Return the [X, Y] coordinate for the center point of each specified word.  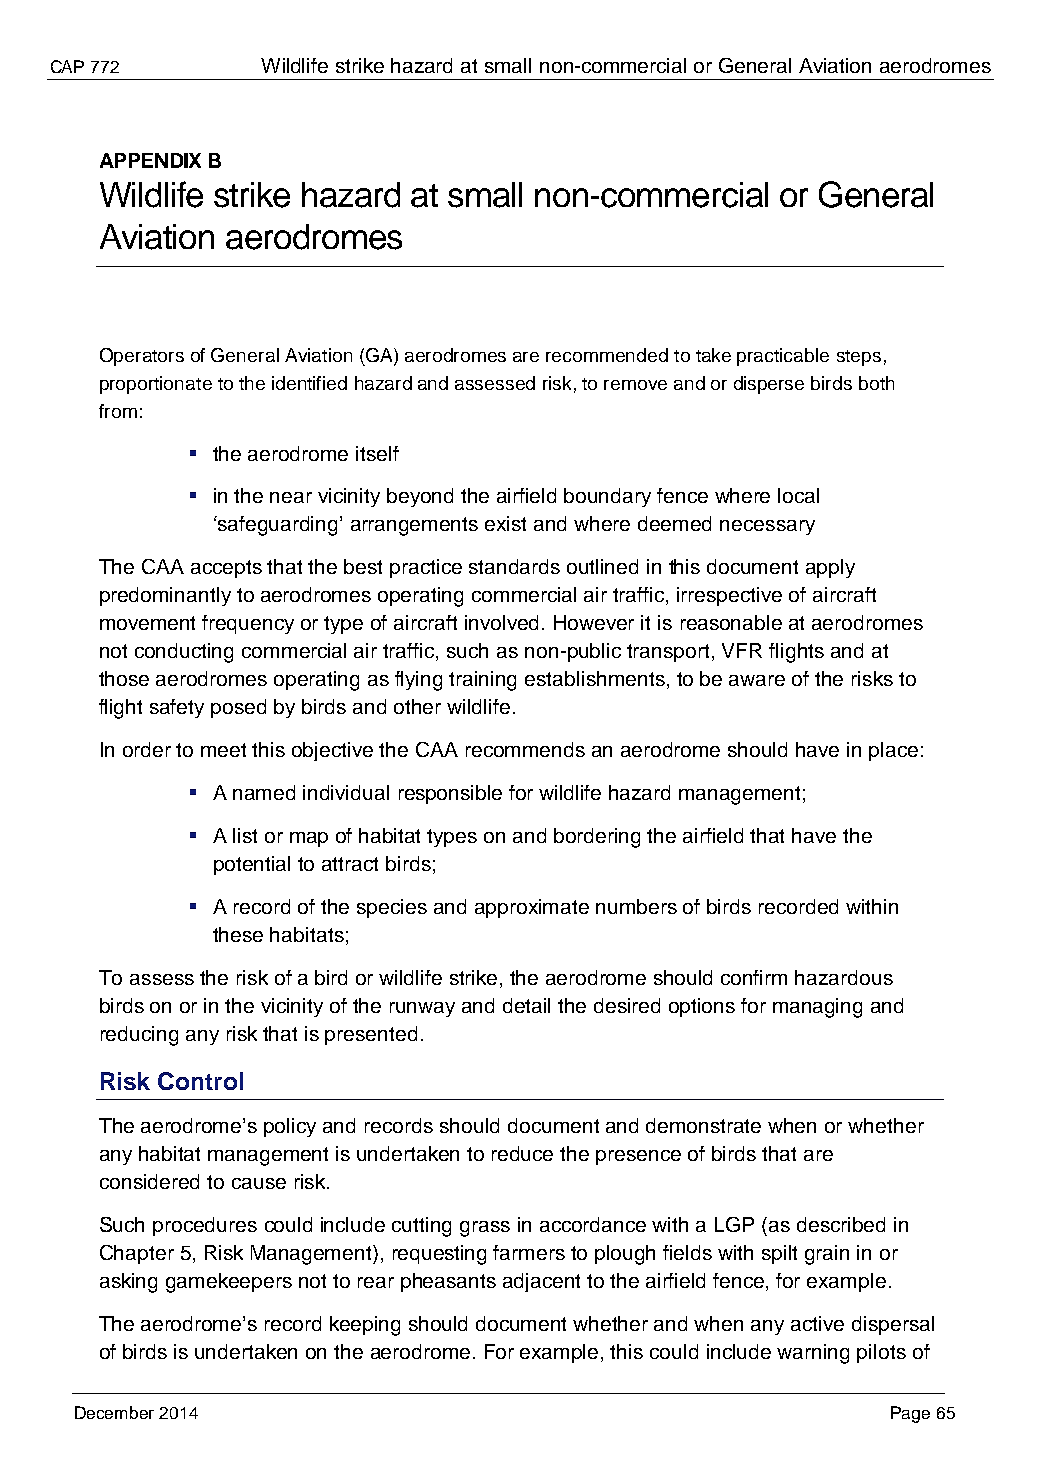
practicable [783, 357]
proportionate [156, 385]
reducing [139, 1036]
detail [526, 1005]
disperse [769, 385]
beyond [420, 497]
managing [817, 1008]
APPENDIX [150, 160]
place [893, 751]
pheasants [448, 1282]
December [114, 1412]
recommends [525, 749]
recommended [607, 355]
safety [177, 708]
